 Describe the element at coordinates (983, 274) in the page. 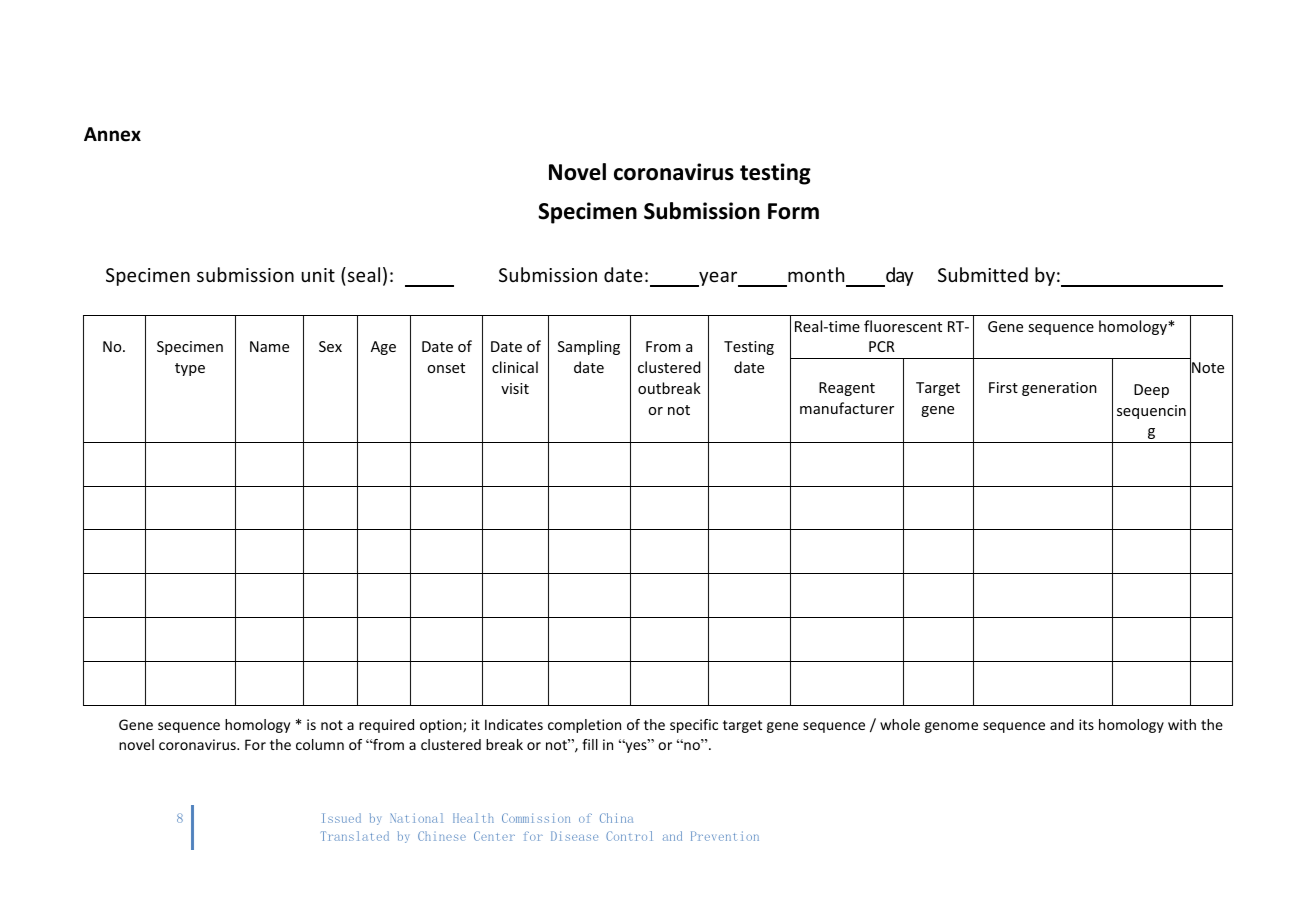

I see `Submitted` at that location.
